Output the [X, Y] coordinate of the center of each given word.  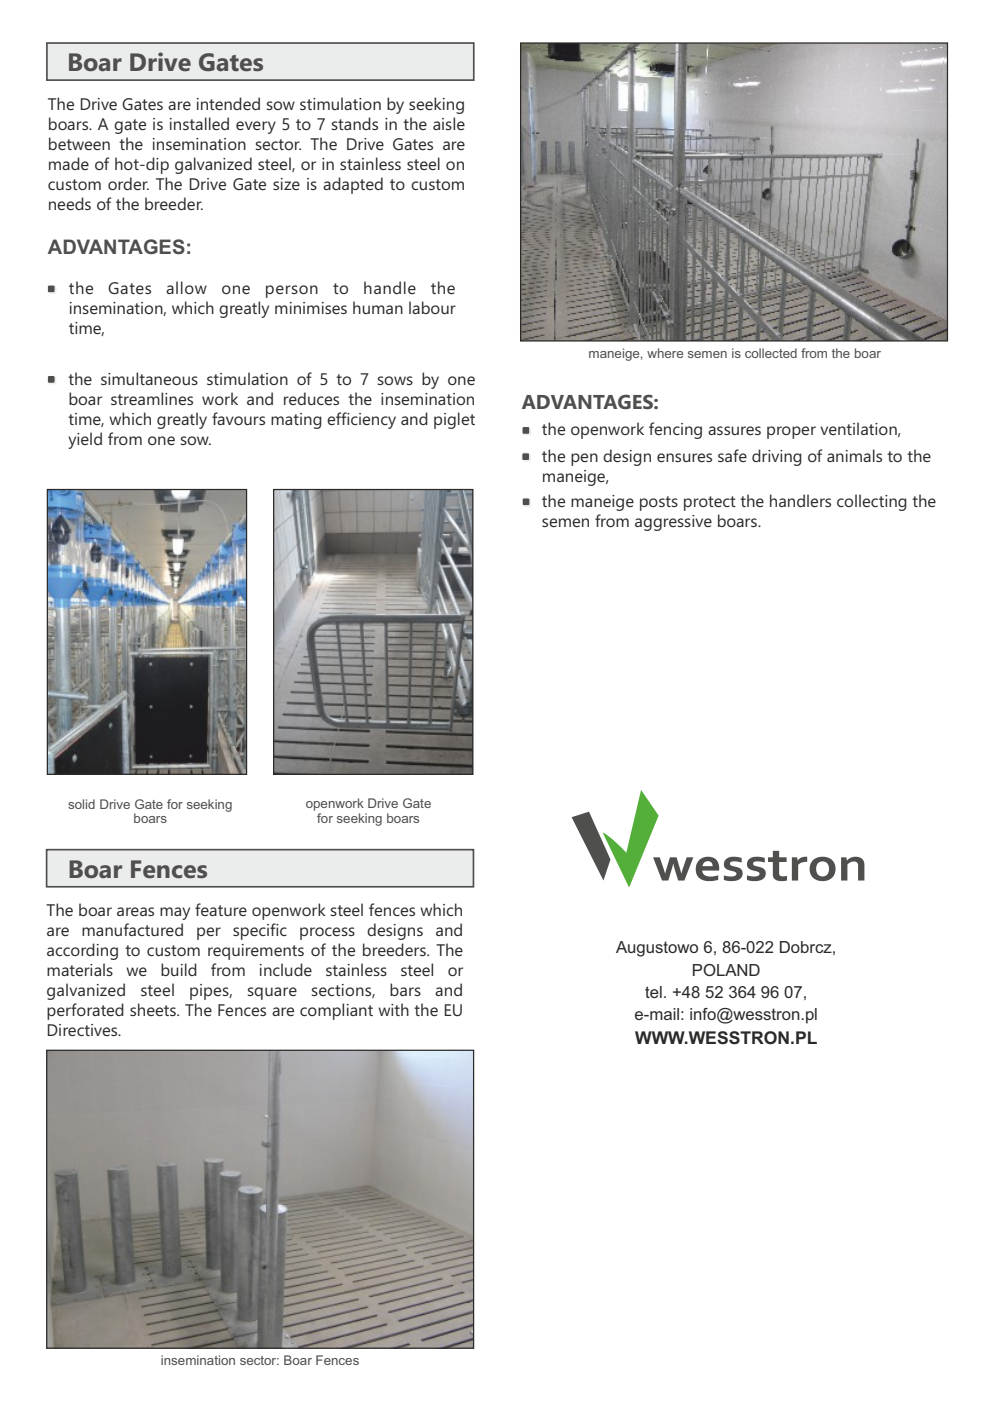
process [327, 933]
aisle [449, 123]
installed [199, 123]
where [665, 353]
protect [710, 503]
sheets [154, 1009]
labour [432, 307]
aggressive [673, 523]
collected [771, 353]
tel [653, 992]
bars [405, 989]
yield [85, 440]
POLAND [726, 970]
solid [81, 804]
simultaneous [149, 378]
